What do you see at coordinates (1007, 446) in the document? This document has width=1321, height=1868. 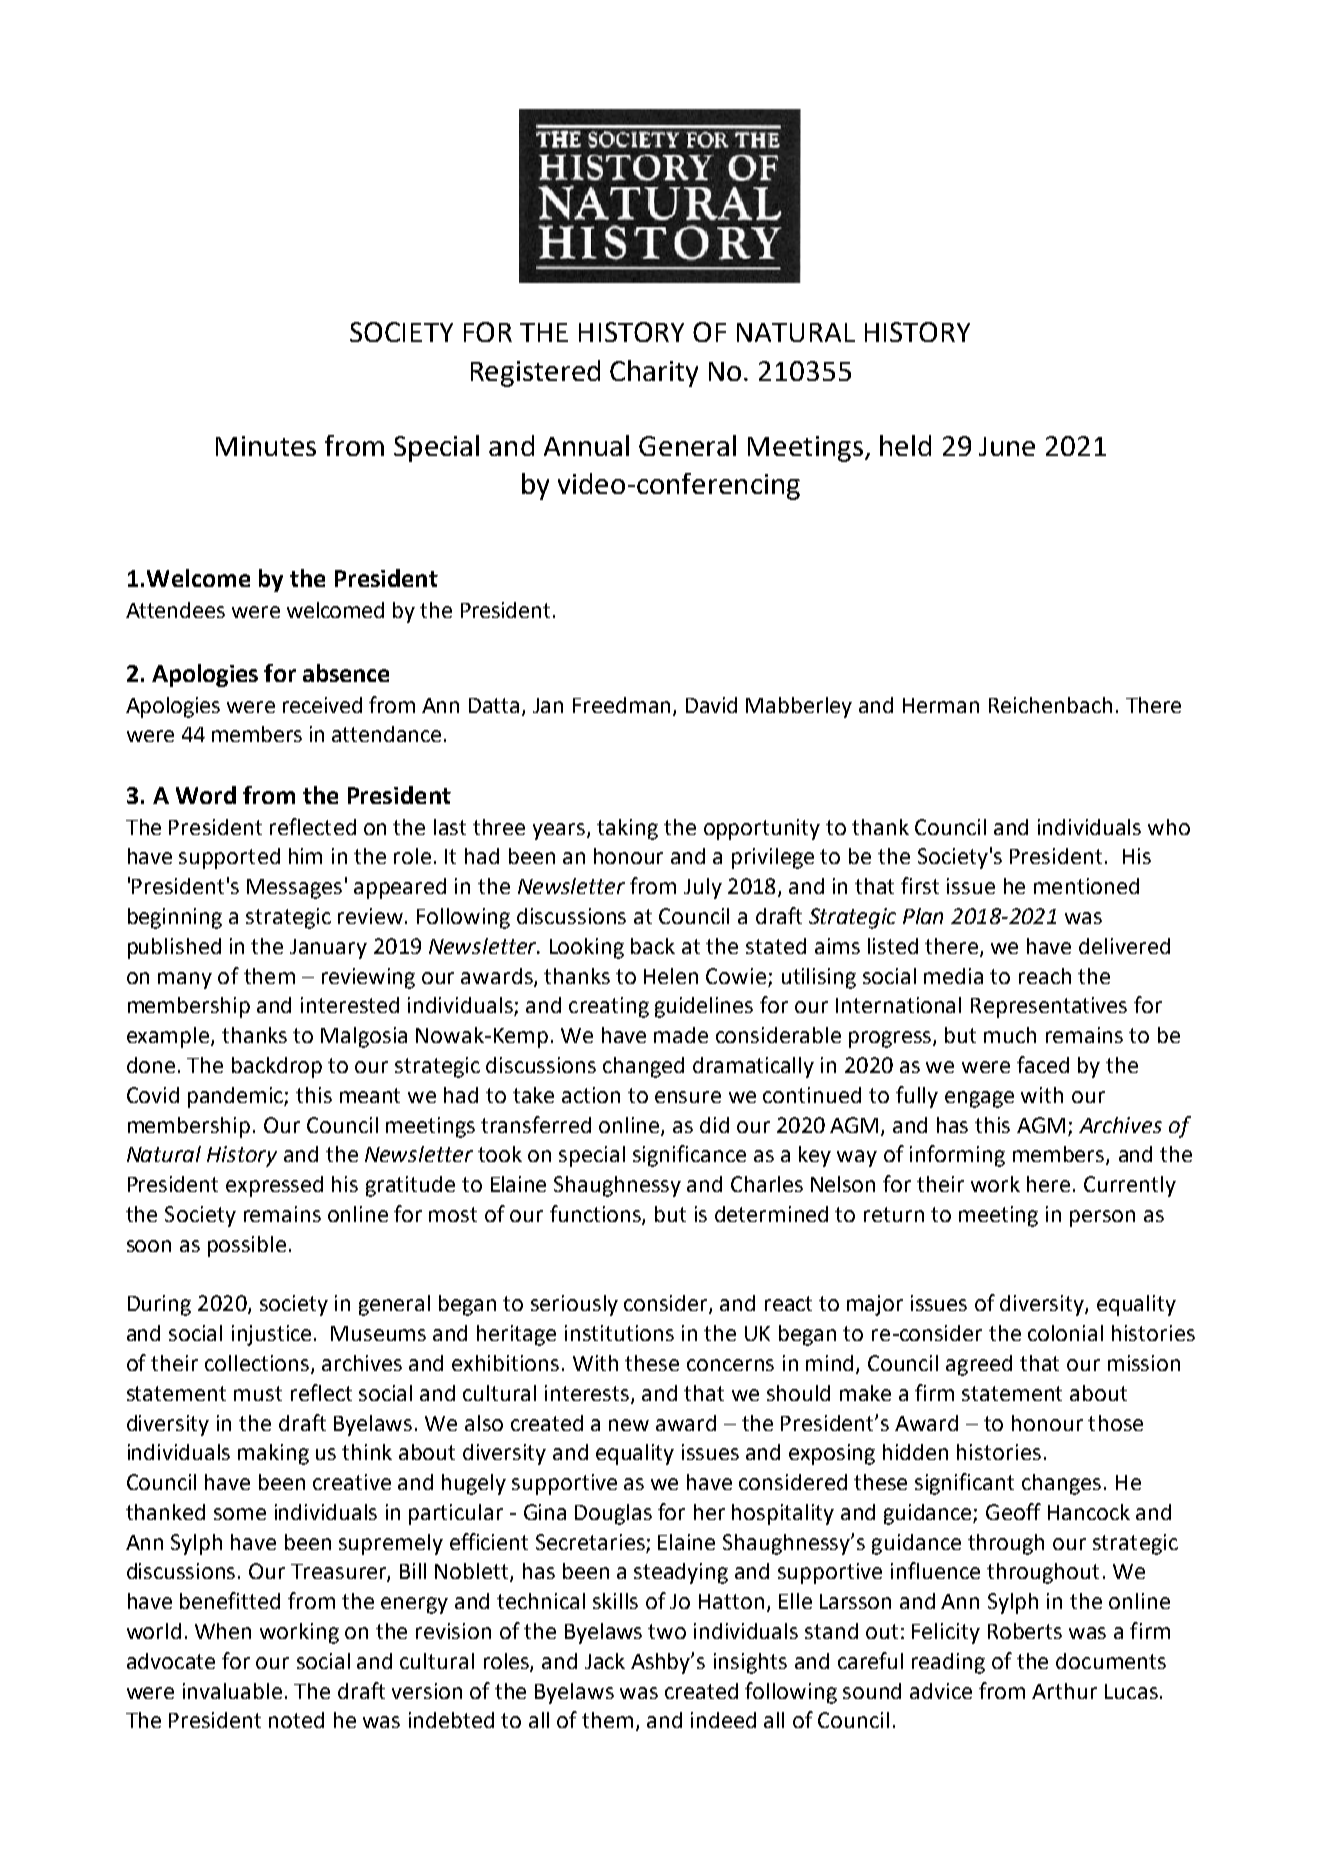 I see `June` at bounding box center [1007, 446].
